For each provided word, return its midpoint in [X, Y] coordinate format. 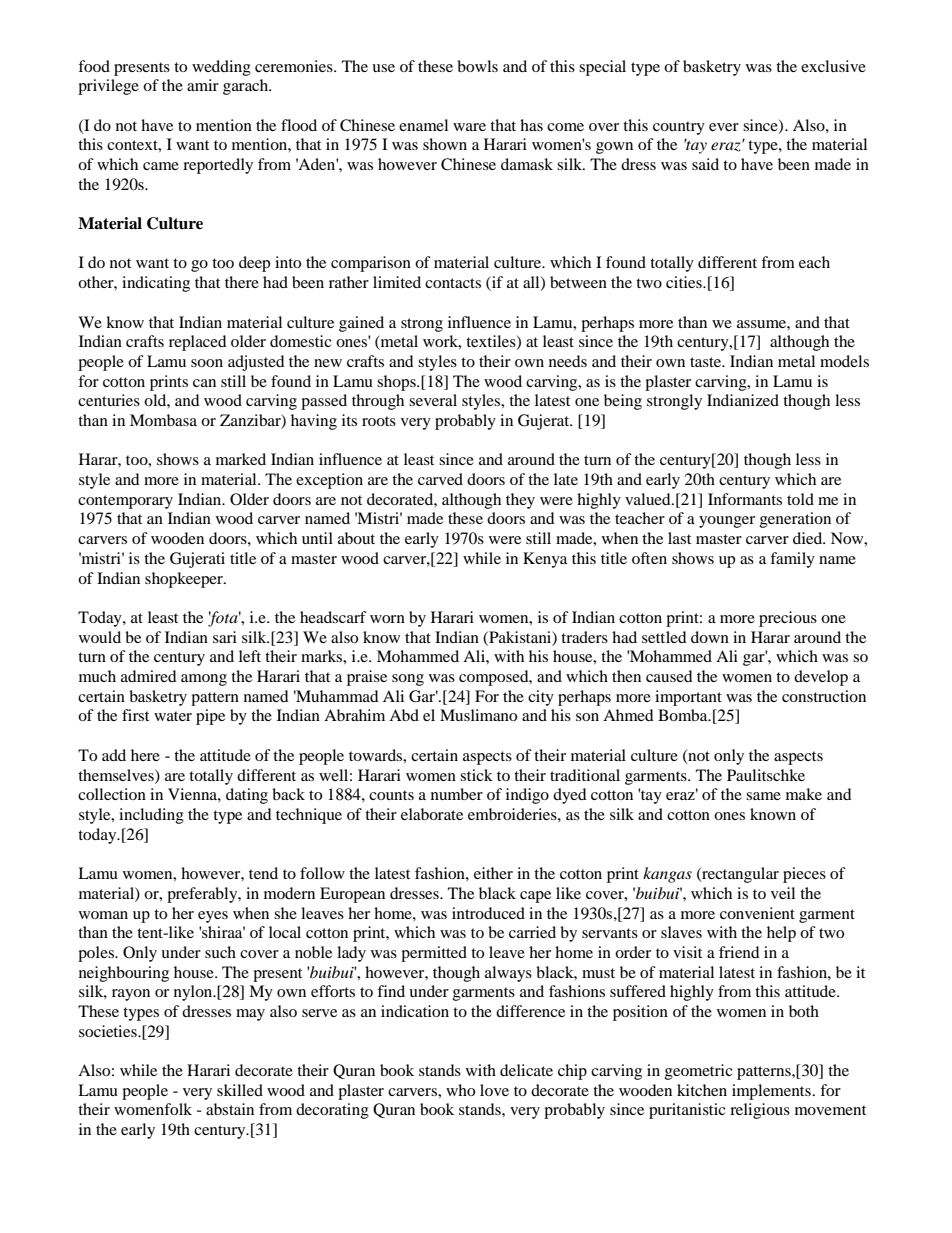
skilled [240, 1090]
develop [821, 678]
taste [707, 362]
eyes [213, 917]
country [679, 128]
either [493, 873]
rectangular [739, 875]
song [408, 680]
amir [203, 85]
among [204, 680]
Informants [745, 499]
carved [440, 479]
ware [469, 127]
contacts [453, 283]
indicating [156, 284]
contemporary [125, 502]
